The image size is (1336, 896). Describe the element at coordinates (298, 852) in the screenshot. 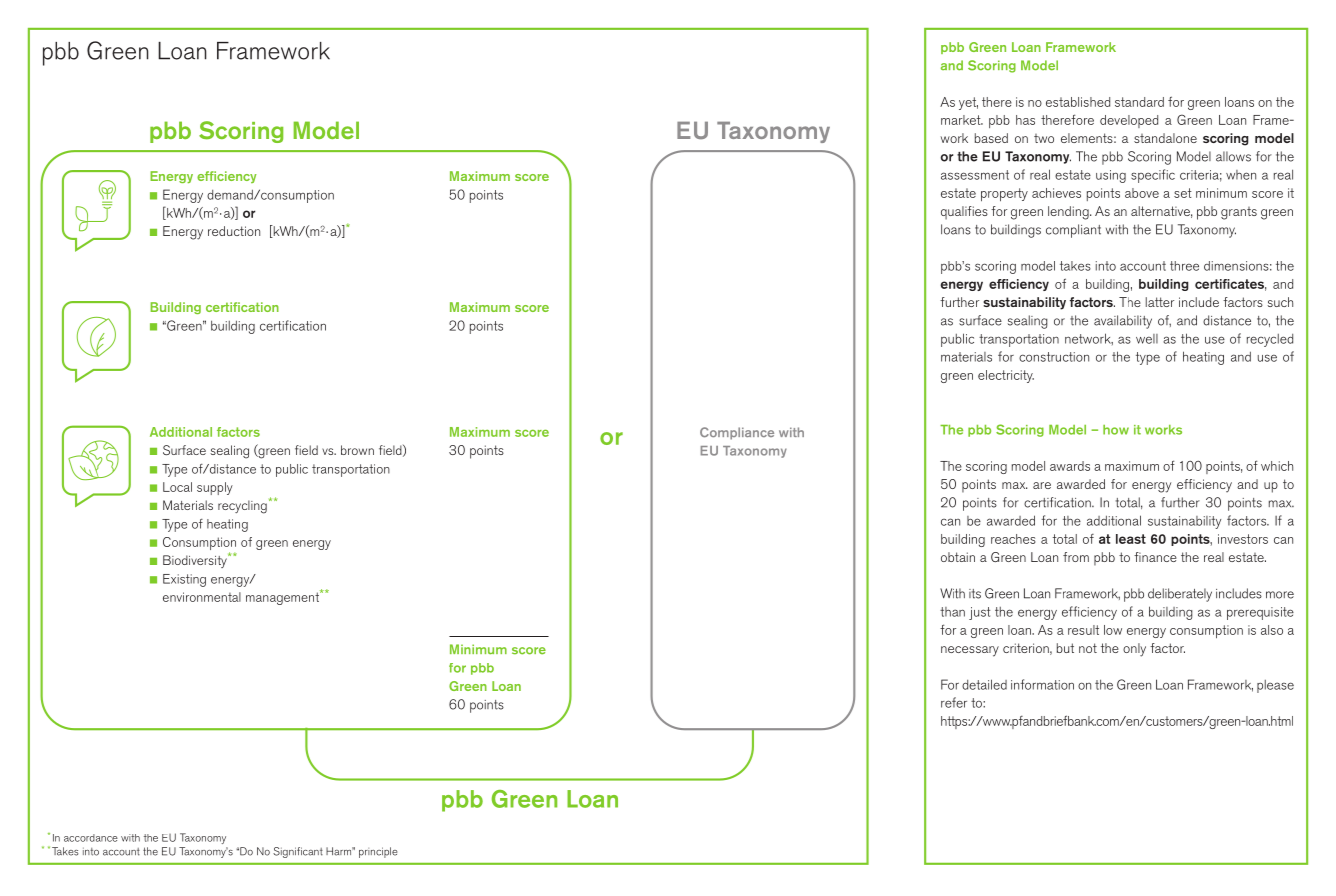

I see `Significant` at that location.
